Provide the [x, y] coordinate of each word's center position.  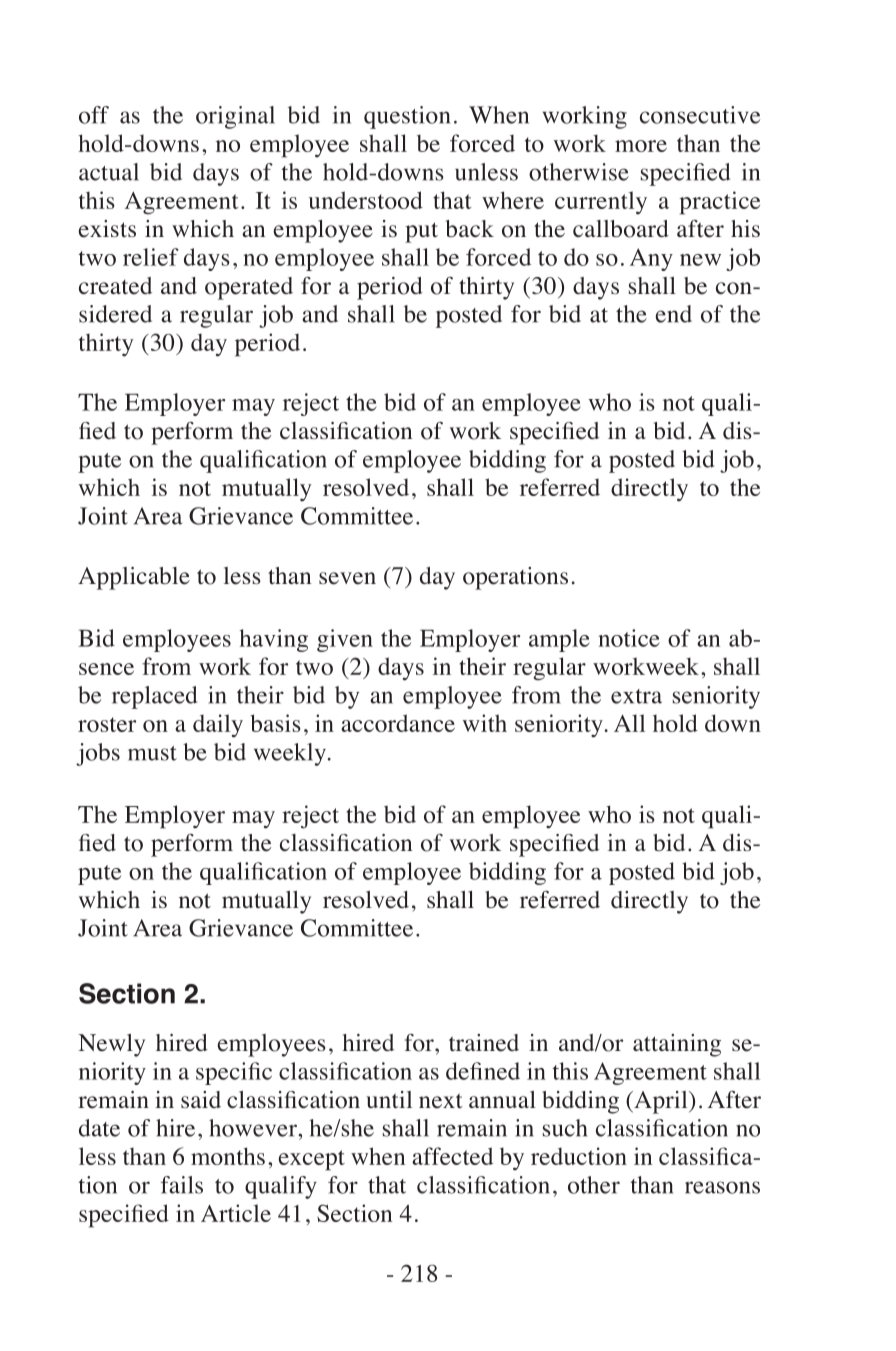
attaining [677, 1045]
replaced [154, 697]
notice [629, 638]
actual [109, 172]
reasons [722, 1187]
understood [366, 200]
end [673, 314]
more [641, 146]
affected [452, 1156]
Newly [111, 1045]
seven [347, 578]
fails [182, 1185]
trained [484, 1043]
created [115, 286]
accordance [398, 723]
